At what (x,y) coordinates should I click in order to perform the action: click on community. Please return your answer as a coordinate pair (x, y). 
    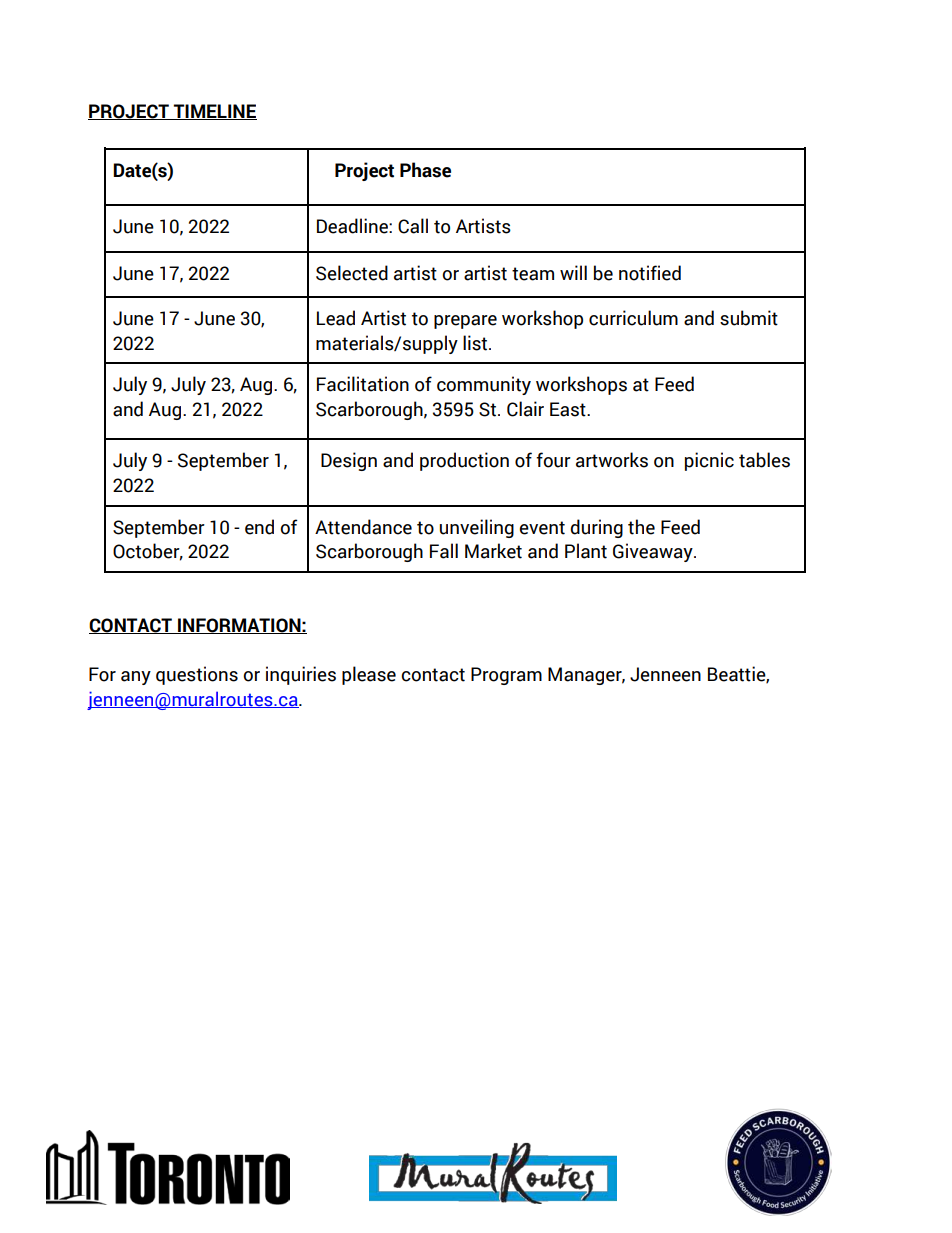
    Looking at the image, I should click on (484, 385).
